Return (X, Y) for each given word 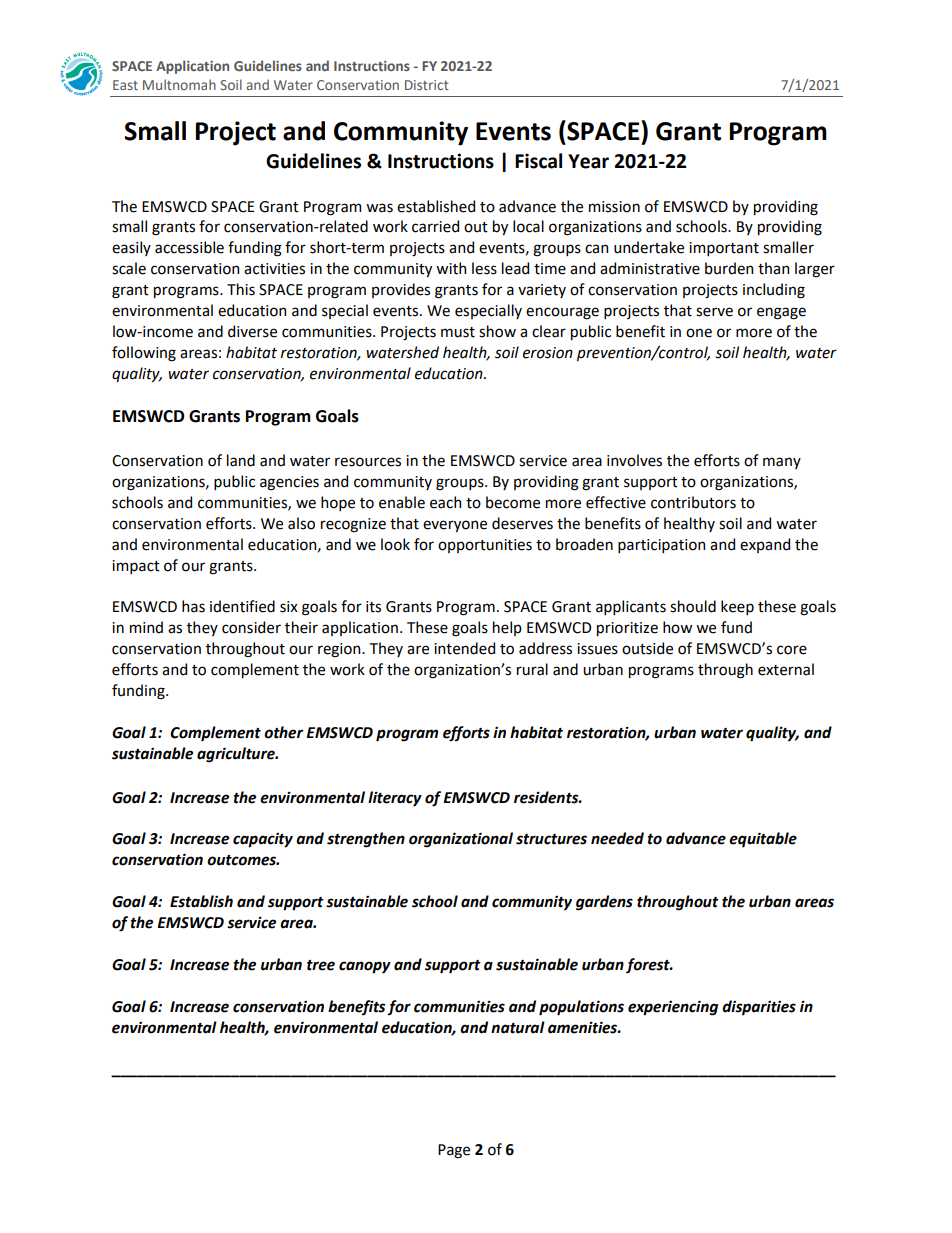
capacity (263, 840)
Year (588, 161)
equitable (763, 840)
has (193, 606)
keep (737, 607)
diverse (252, 331)
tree (321, 965)
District (427, 85)
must (458, 332)
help (507, 628)
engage (781, 313)
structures (551, 839)
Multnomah (179, 84)
